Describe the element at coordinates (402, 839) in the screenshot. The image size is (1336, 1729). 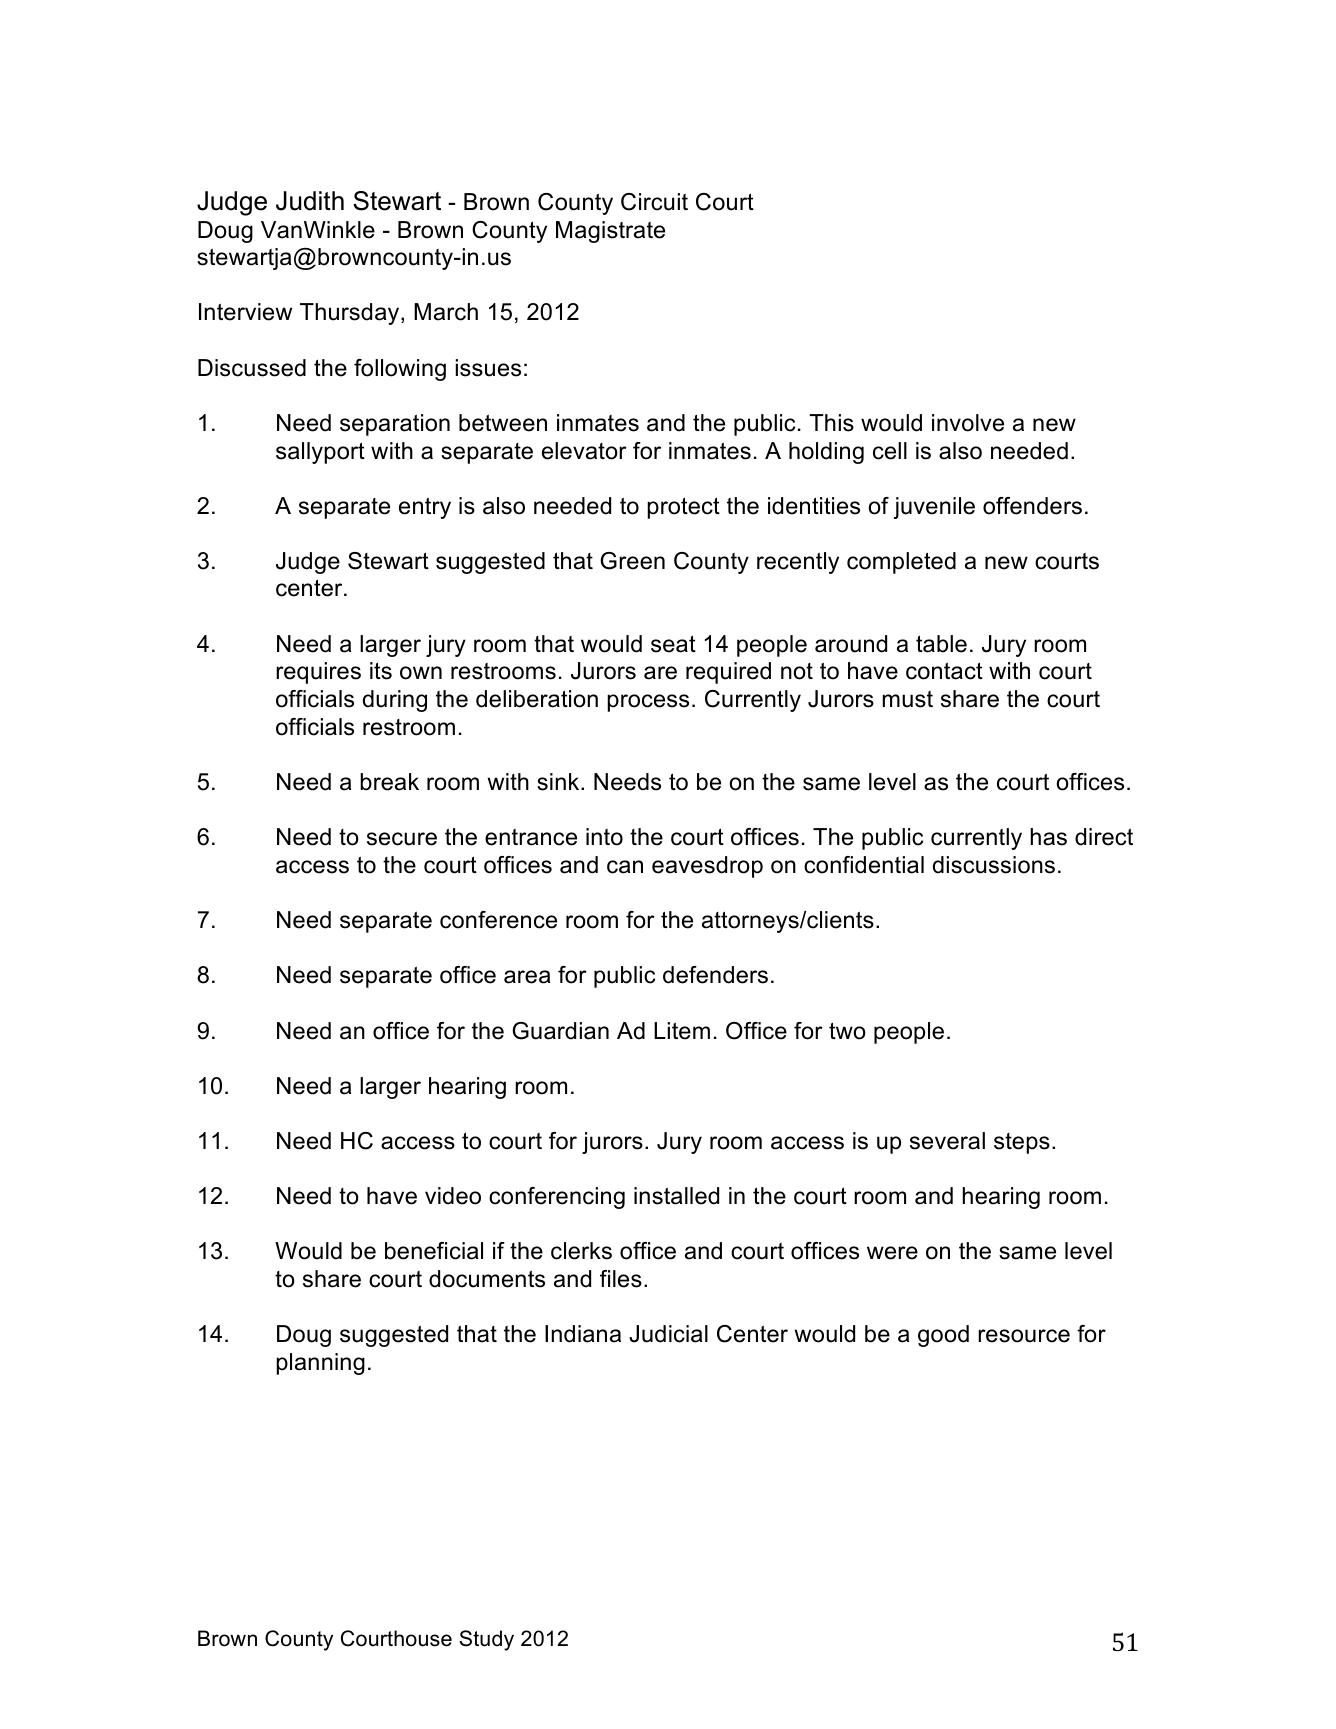
I see `secure` at that location.
